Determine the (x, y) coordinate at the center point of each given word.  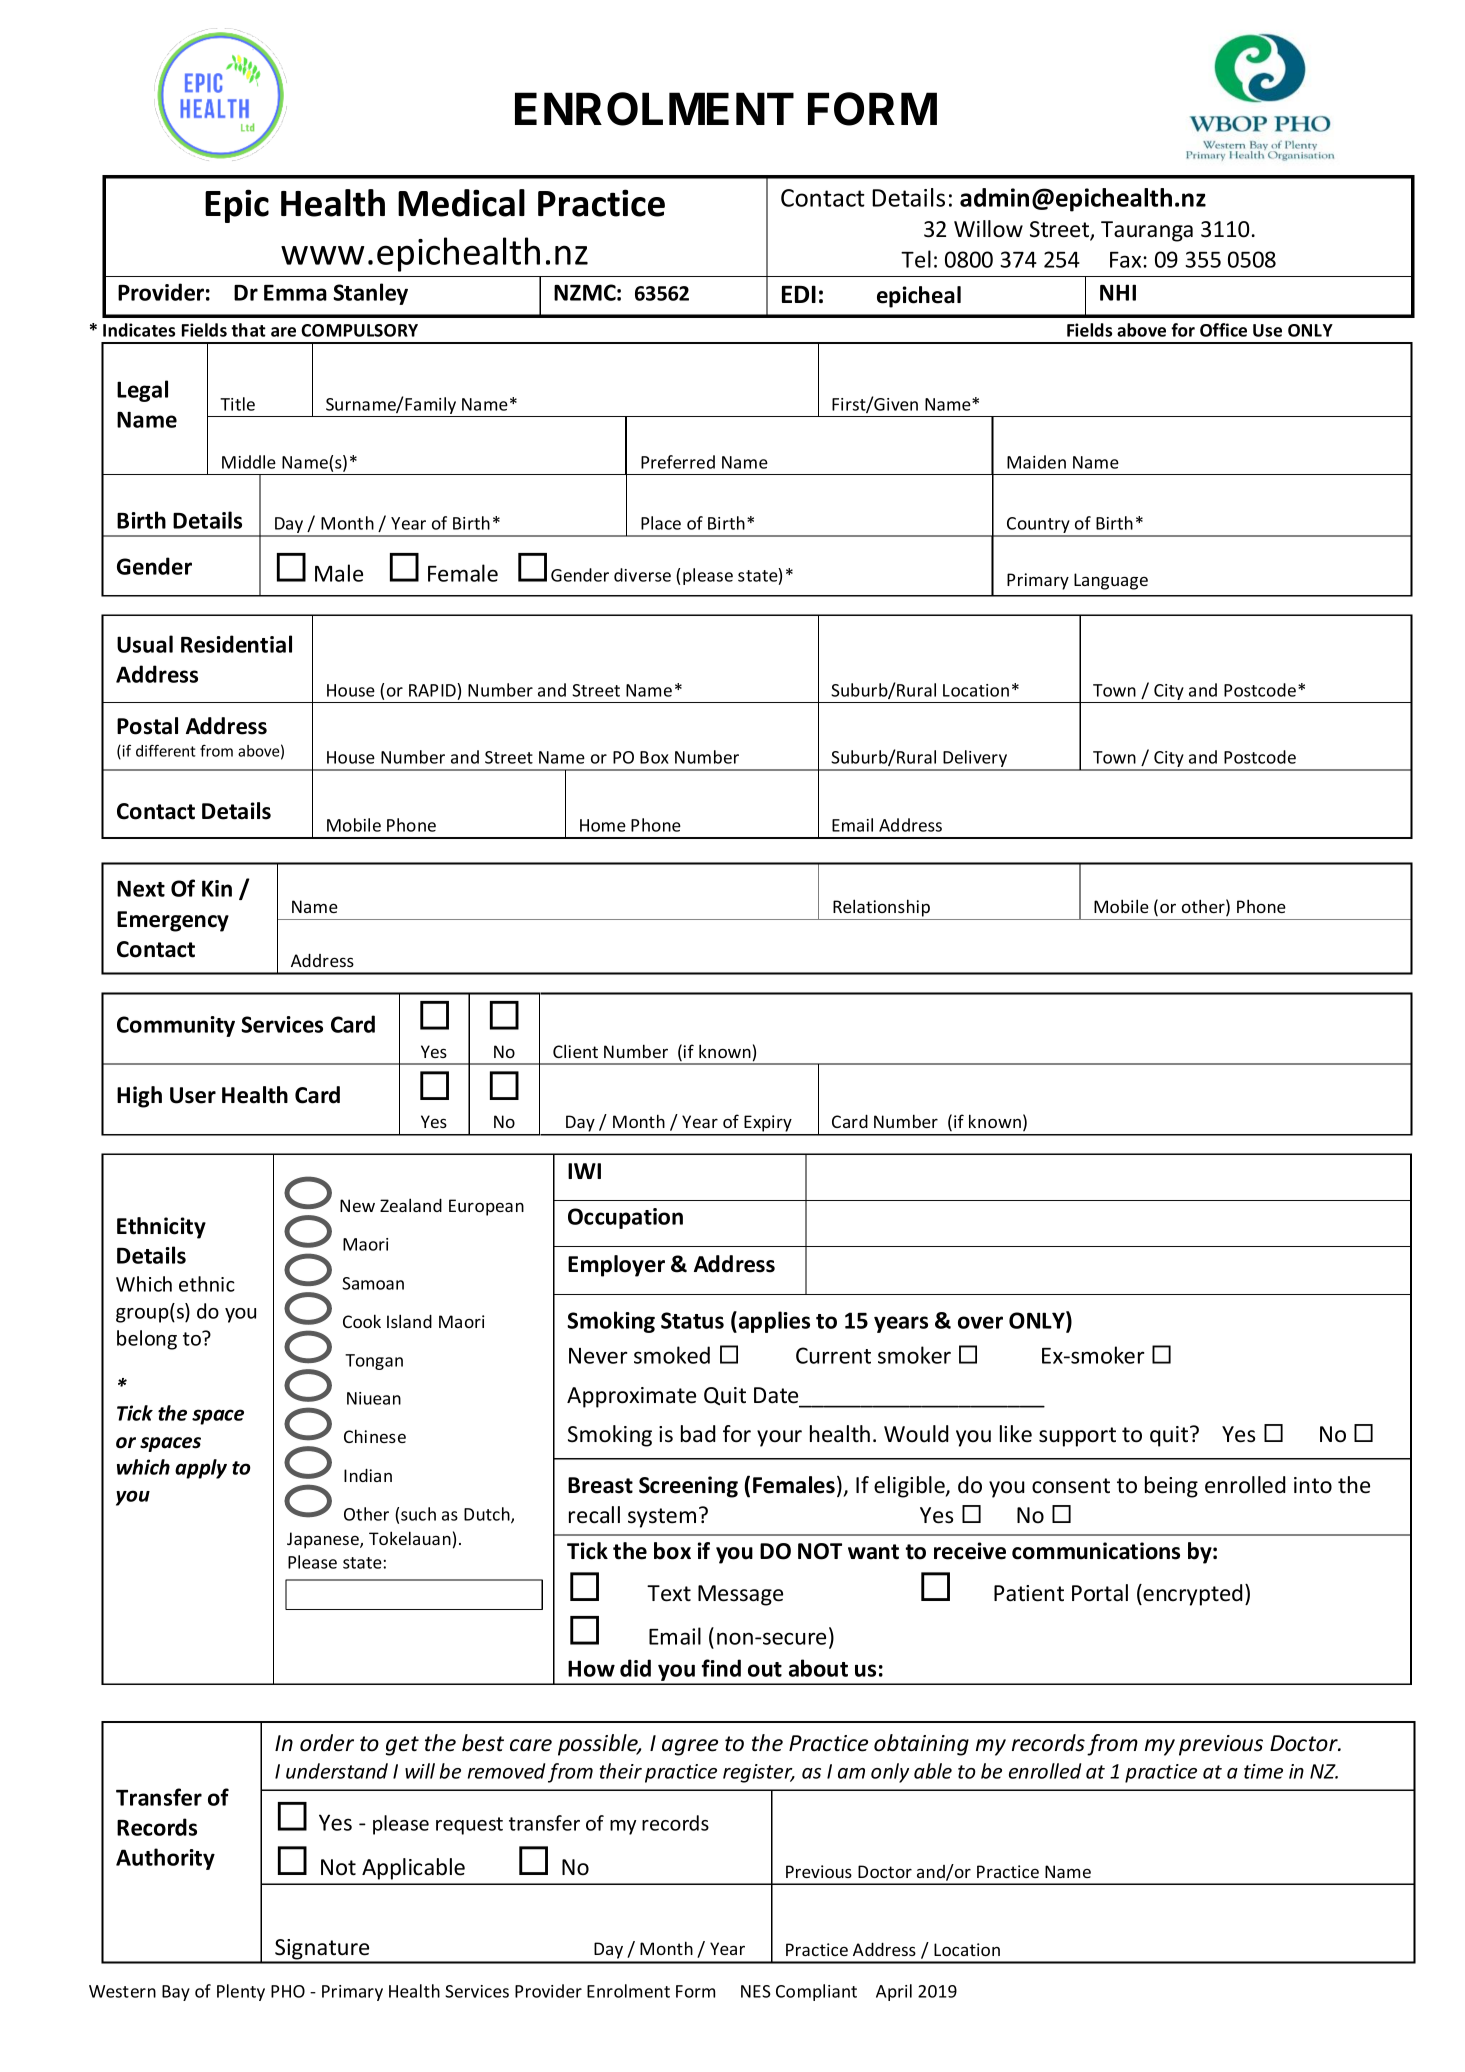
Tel (916, 259)
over (980, 1322)
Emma (295, 293)
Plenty (241, 1992)
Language (1111, 581)
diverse (642, 575)
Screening (688, 1487)
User (193, 1095)
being (1171, 1487)
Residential (236, 644)
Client (575, 1051)
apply (201, 1469)
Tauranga (1147, 231)
